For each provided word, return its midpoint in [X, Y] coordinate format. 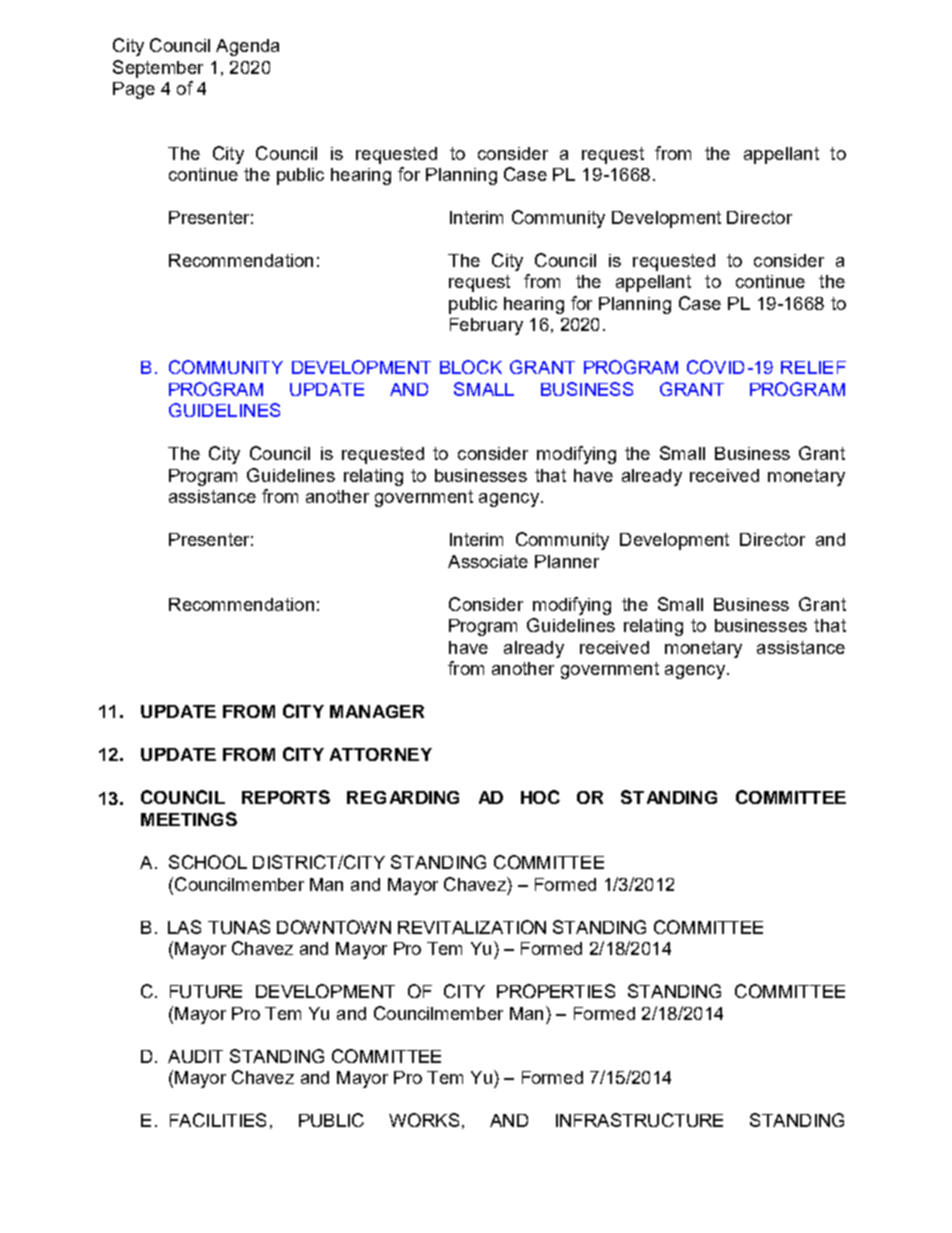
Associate [488, 561]
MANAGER [377, 711]
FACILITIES [218, 1120]
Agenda [247, 47]
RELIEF [813, 367]
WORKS [424, 1120]
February [486, 326]
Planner [567, 561]
